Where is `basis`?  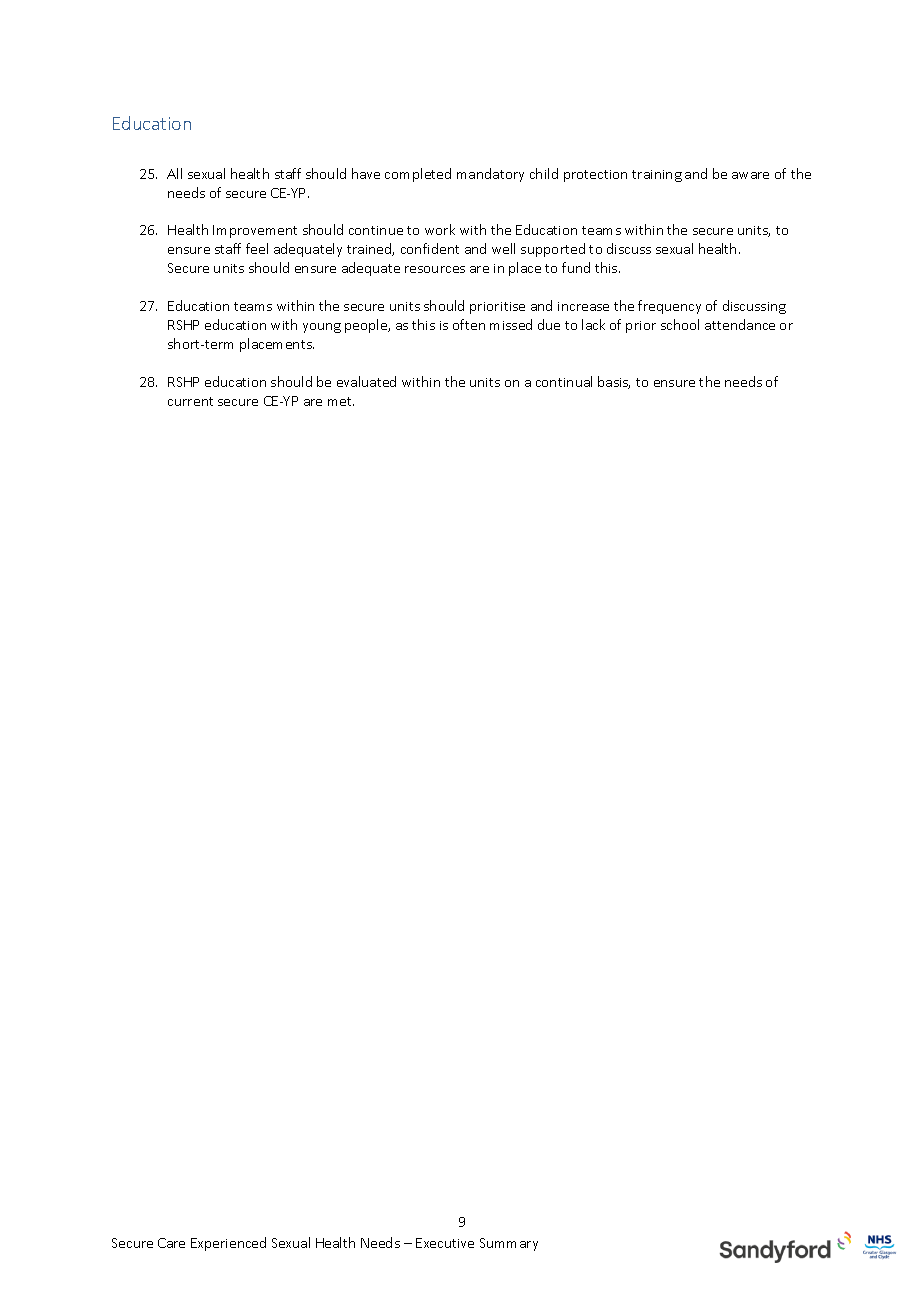 basis is located at coordinates (614, 382).
